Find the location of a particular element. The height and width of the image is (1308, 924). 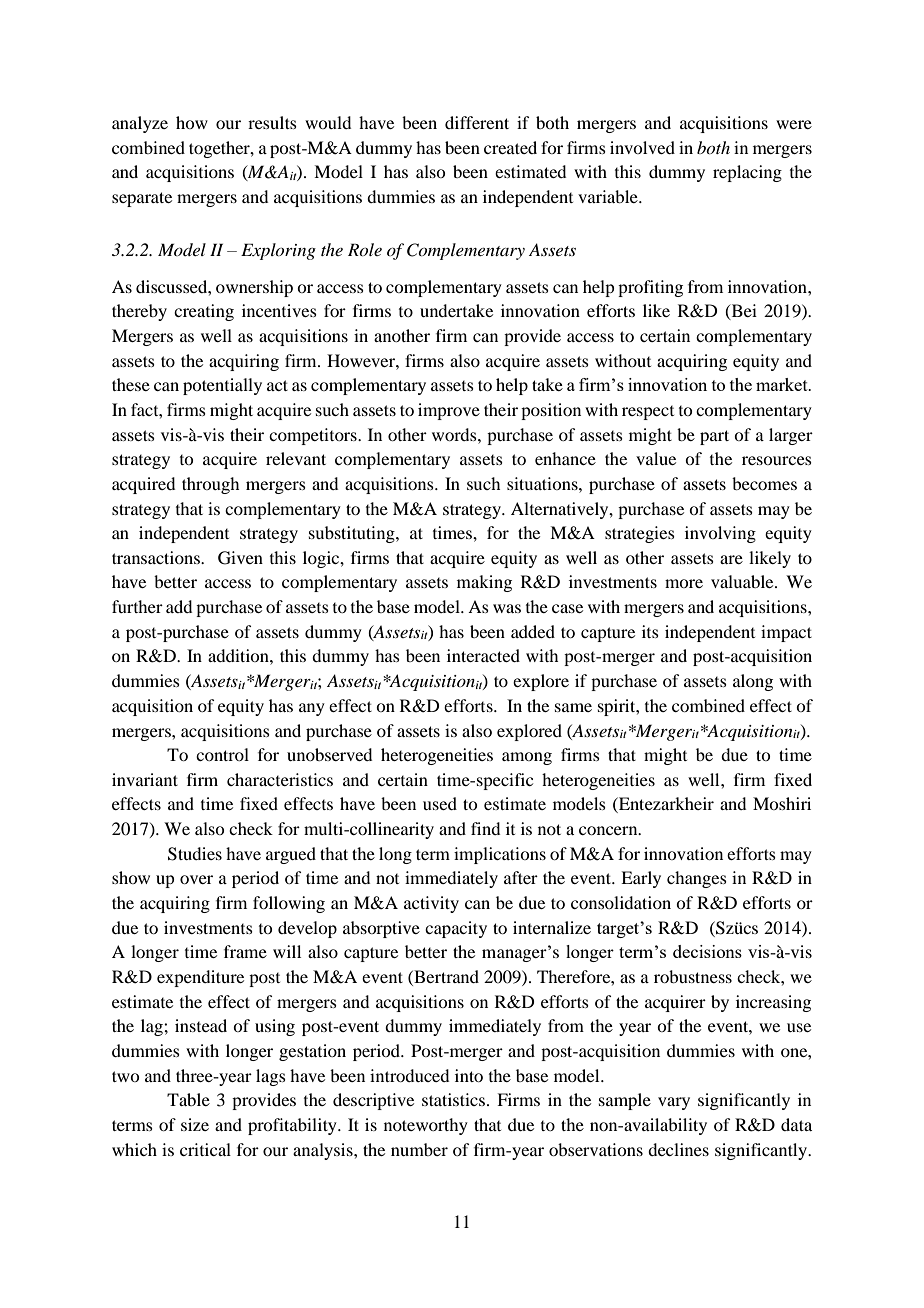

through is located at coordinates (210, 485).
